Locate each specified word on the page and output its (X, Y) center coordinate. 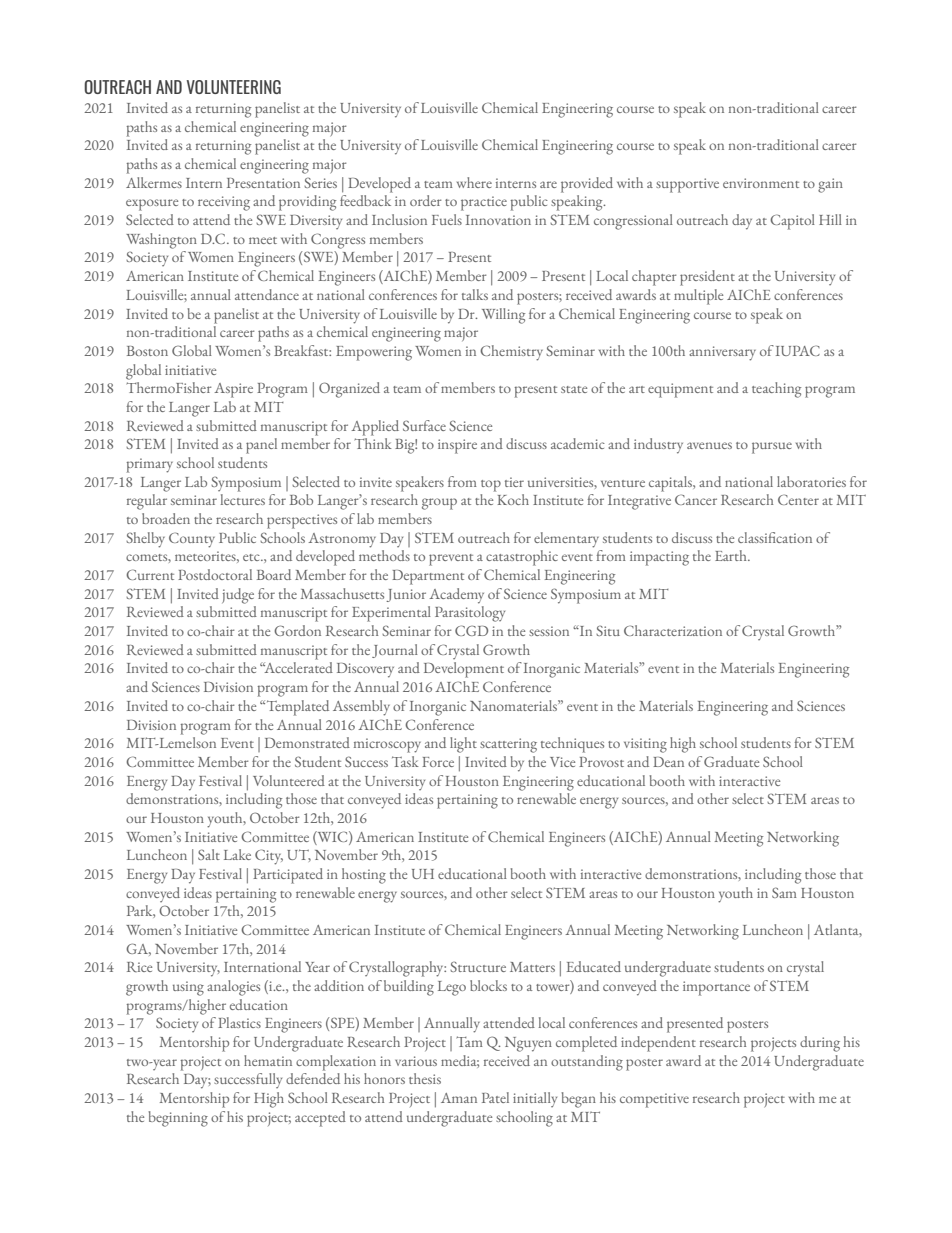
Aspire (233, 390)
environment (761, 183)
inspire (457, 446)
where (474, 182)
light (463, 745)
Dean (668, 762)
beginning (178, 1119)
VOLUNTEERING (234, 87)
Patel (495, 1097)
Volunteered (289, 780)
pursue (772, 448)
